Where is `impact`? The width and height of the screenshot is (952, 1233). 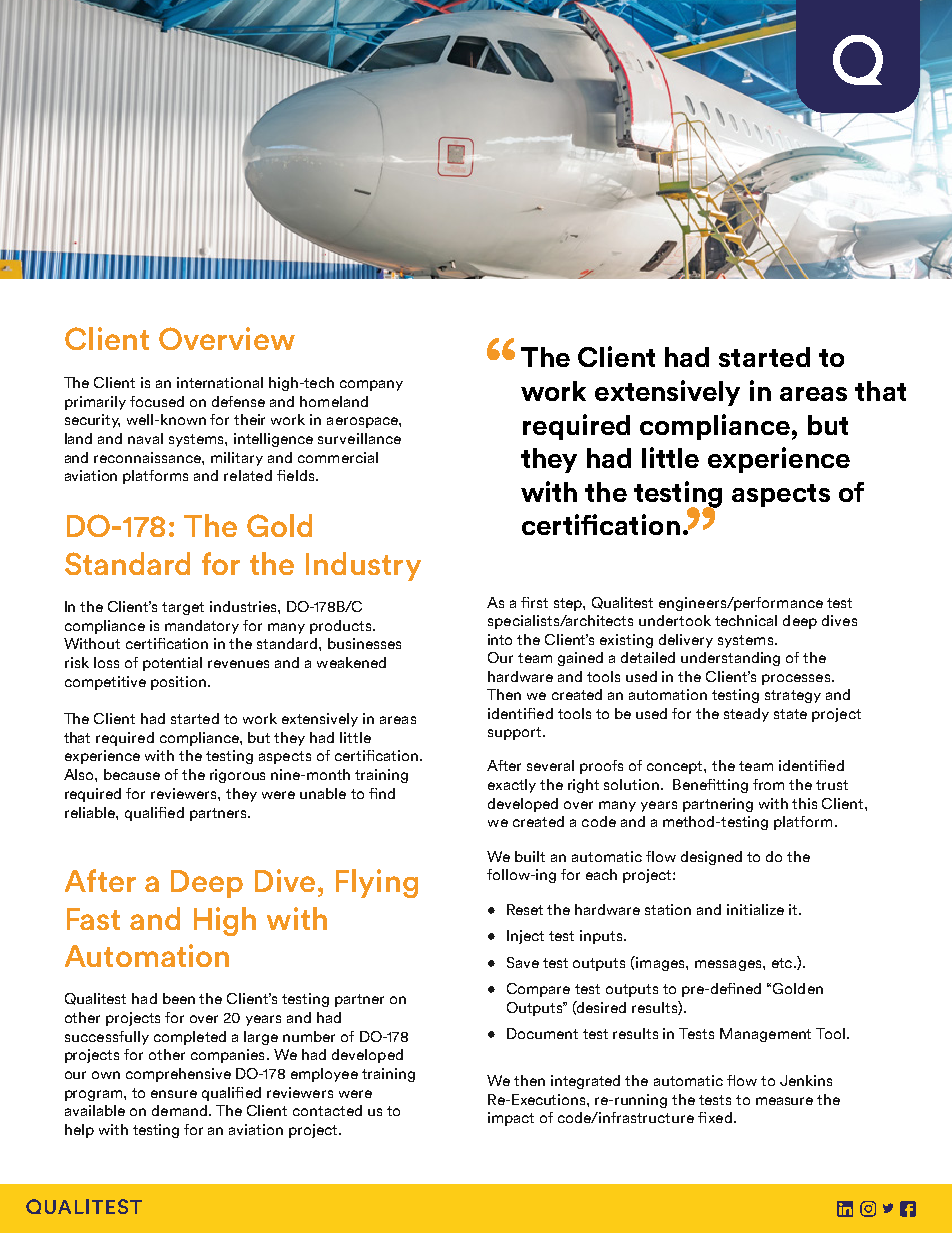
impact is located at coordinates (511, 1119).
